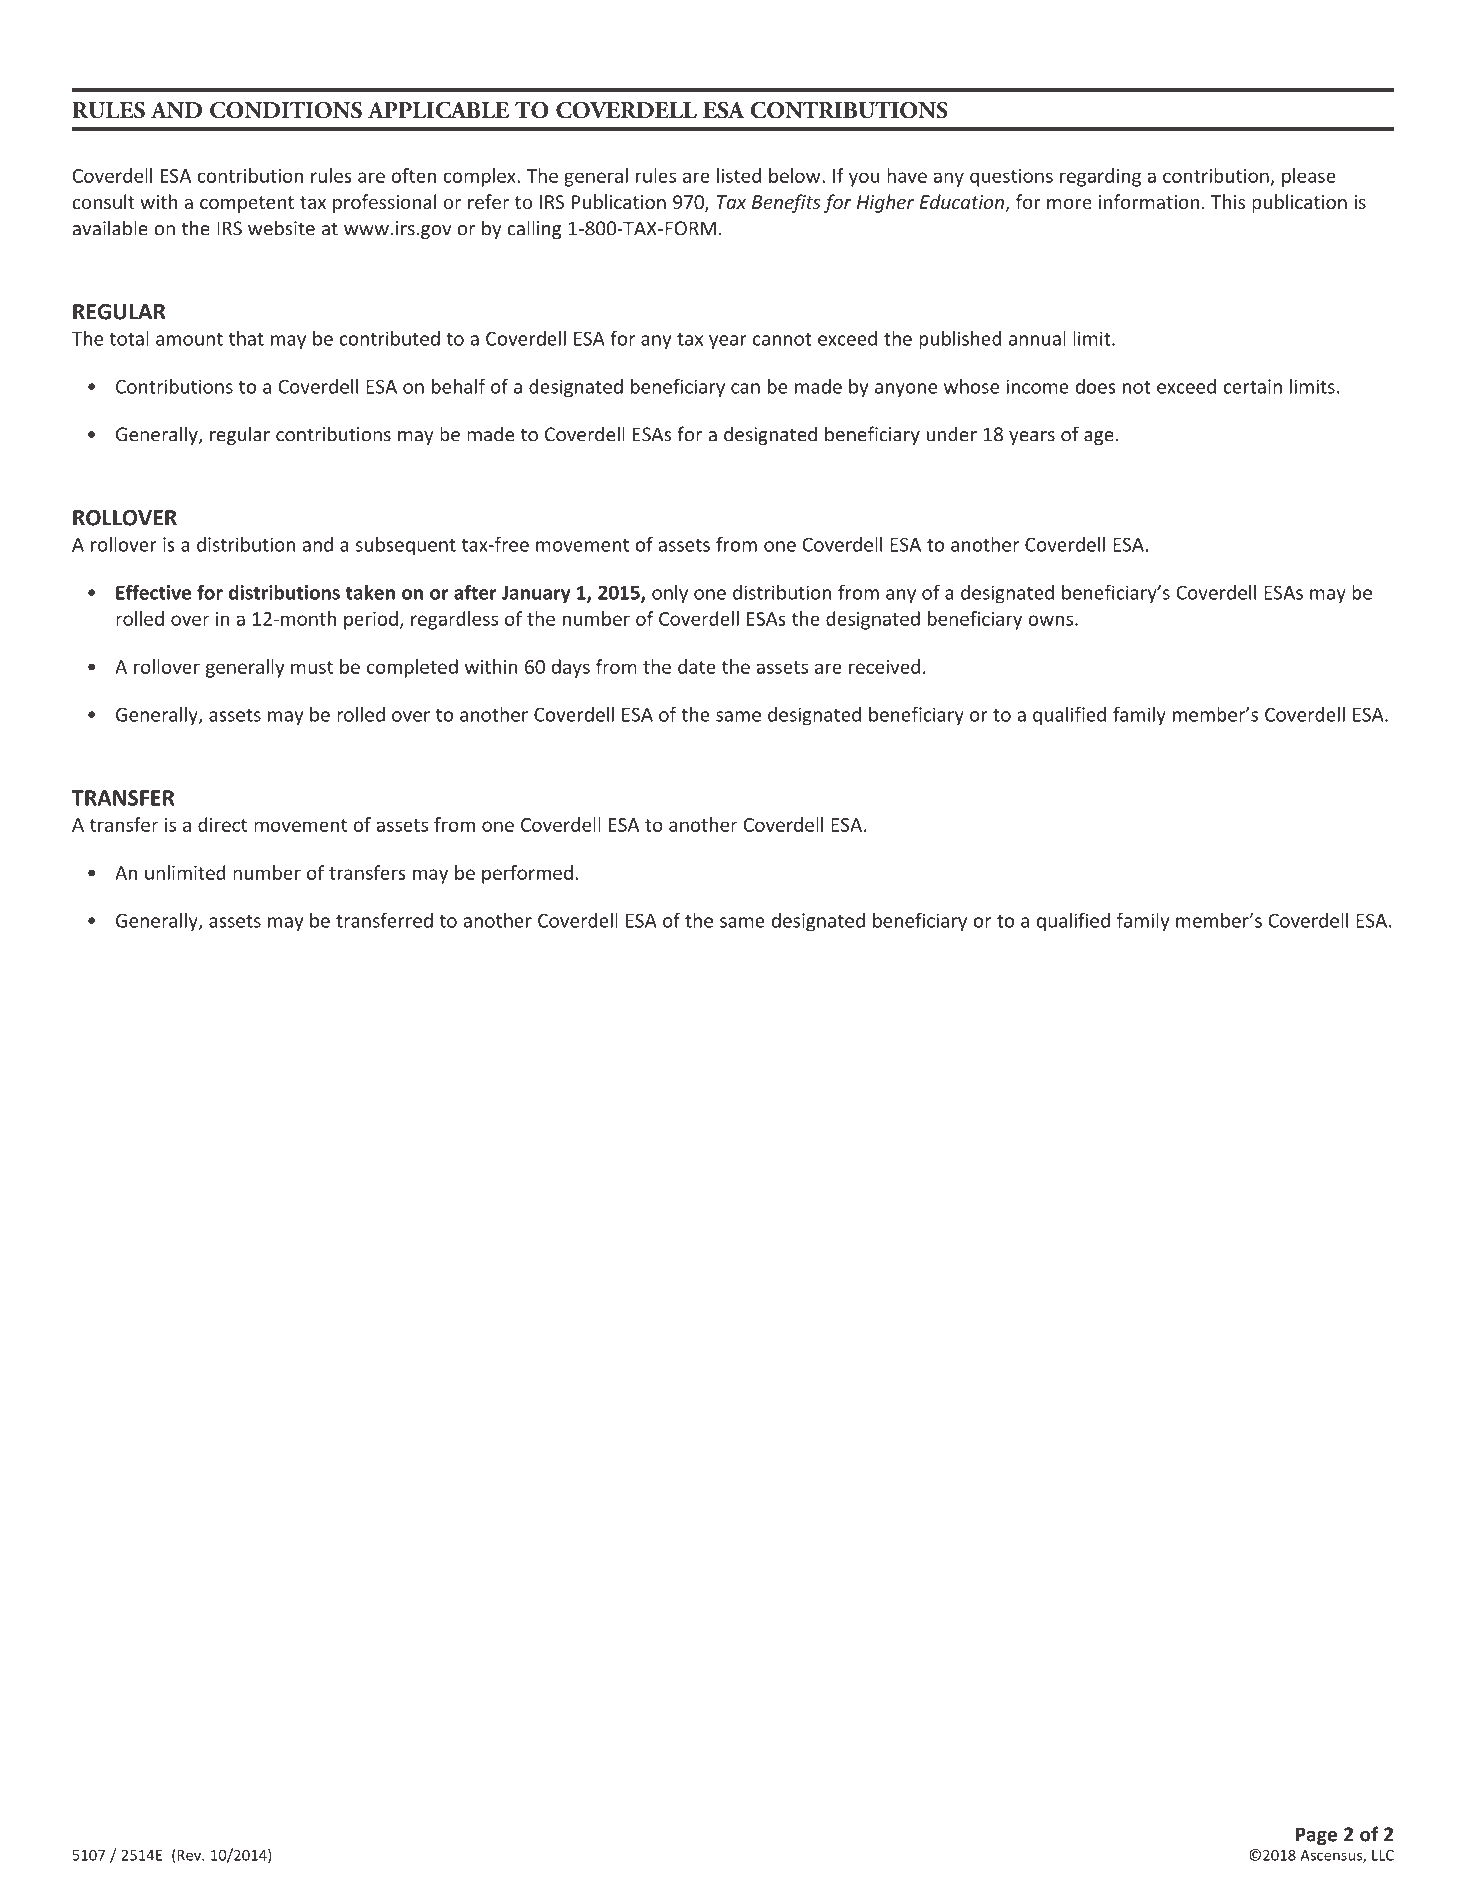 The width and height of the screenshot is (1466, 1897). Describe the element at coordinates (222, 824) in the screenshot. I see `direct` at that location.
